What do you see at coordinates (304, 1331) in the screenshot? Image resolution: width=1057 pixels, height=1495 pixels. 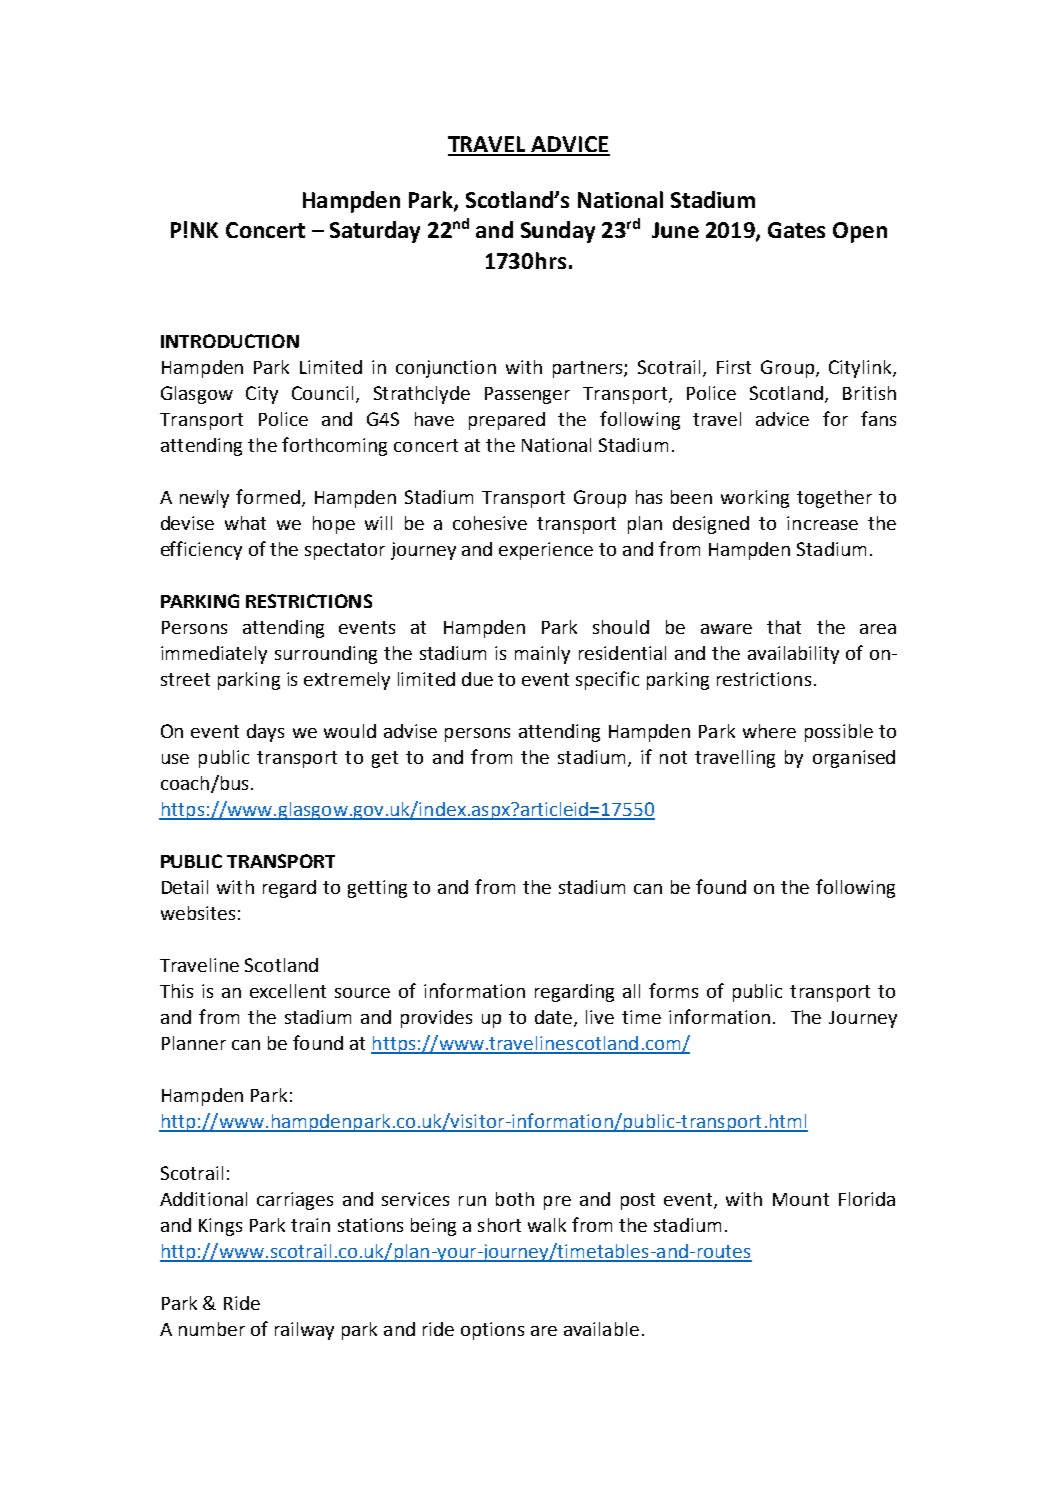 I see `railway` at bounding box center [304, 1331].
